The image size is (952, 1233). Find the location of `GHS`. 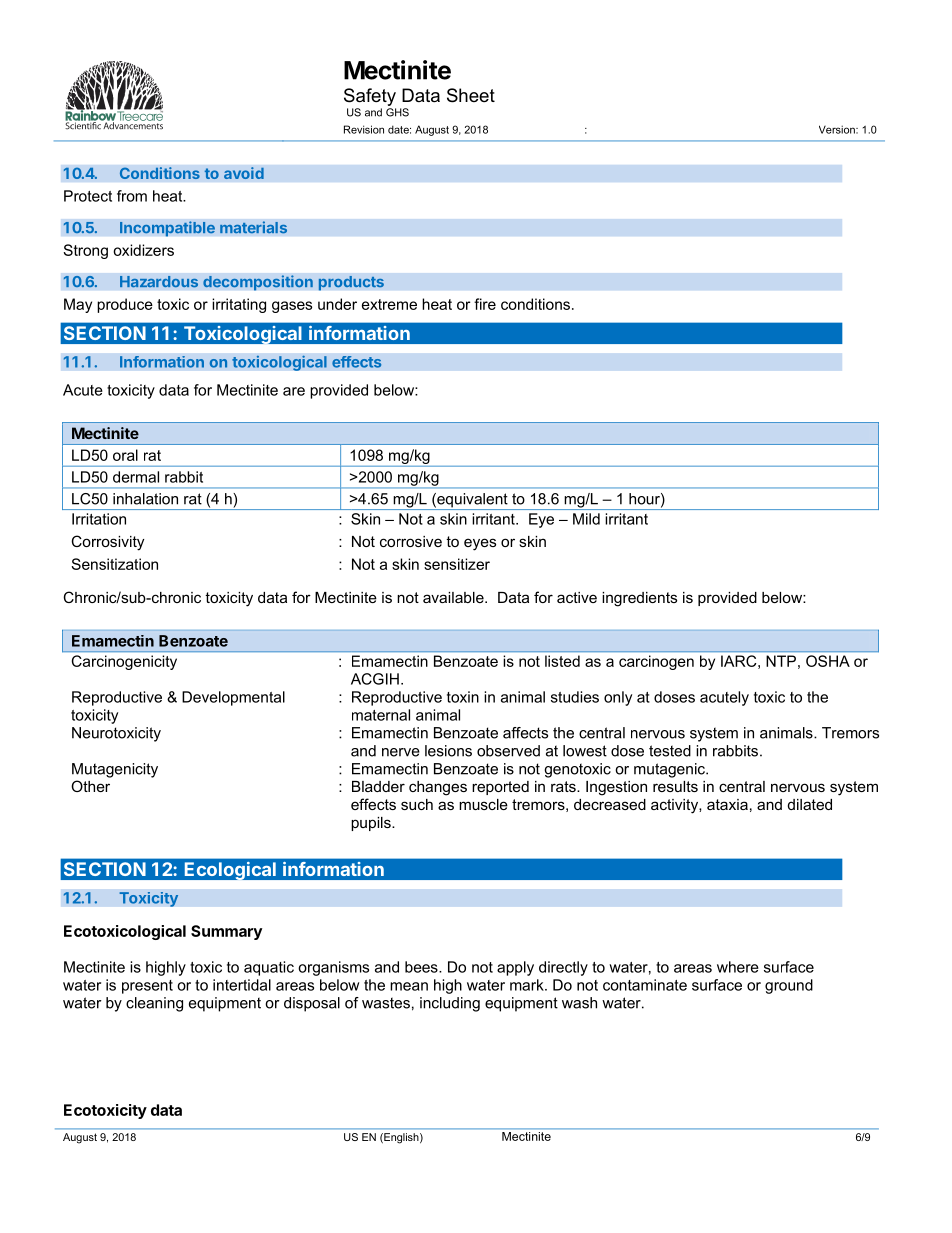

GHS is located at coordinates (397, 112).
